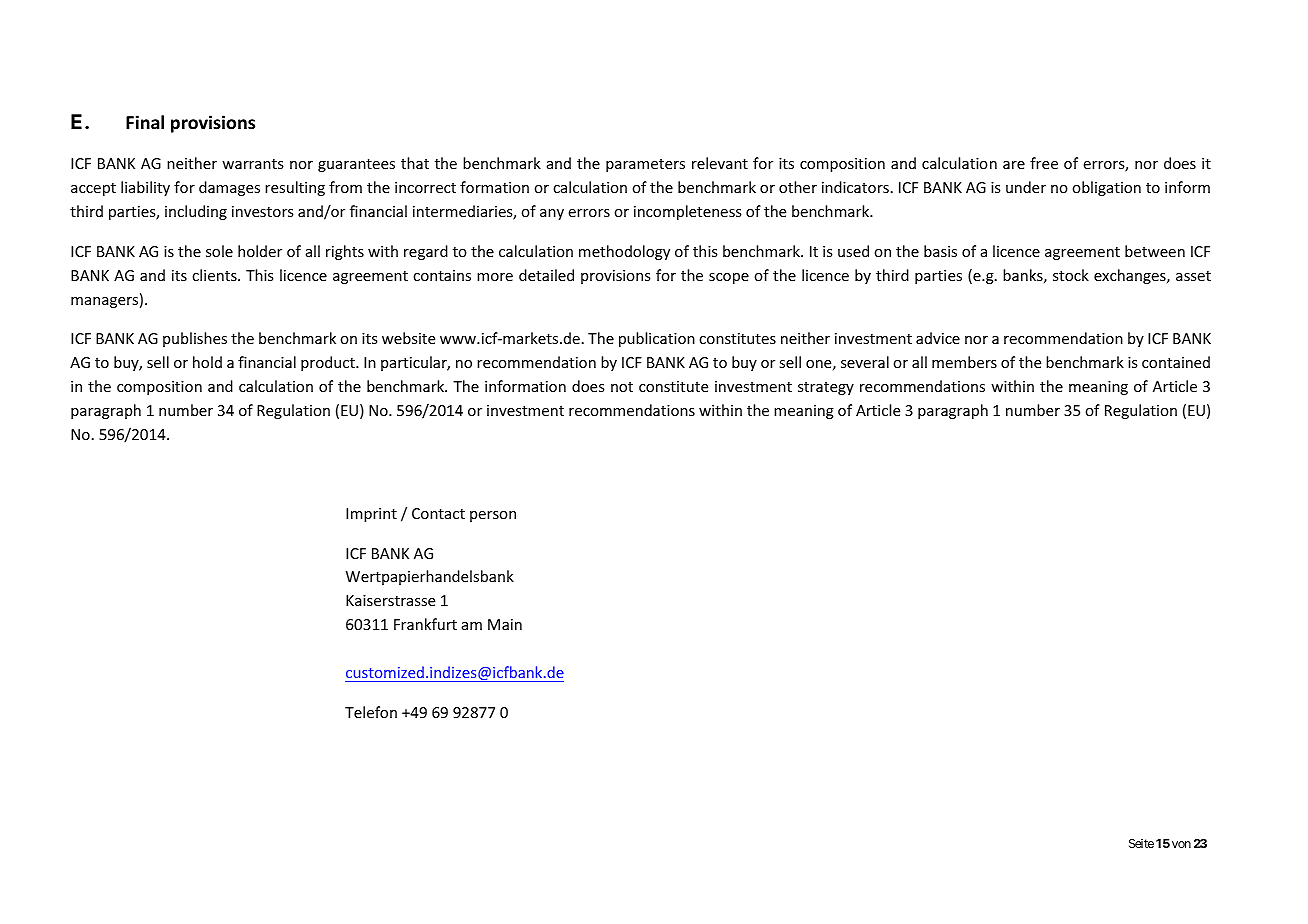 This screenshot has height=924, width=1308. What do you see at coordinates (1044, 163) in the screenshot?
I see `free` at bounding box center [1044, 163].
